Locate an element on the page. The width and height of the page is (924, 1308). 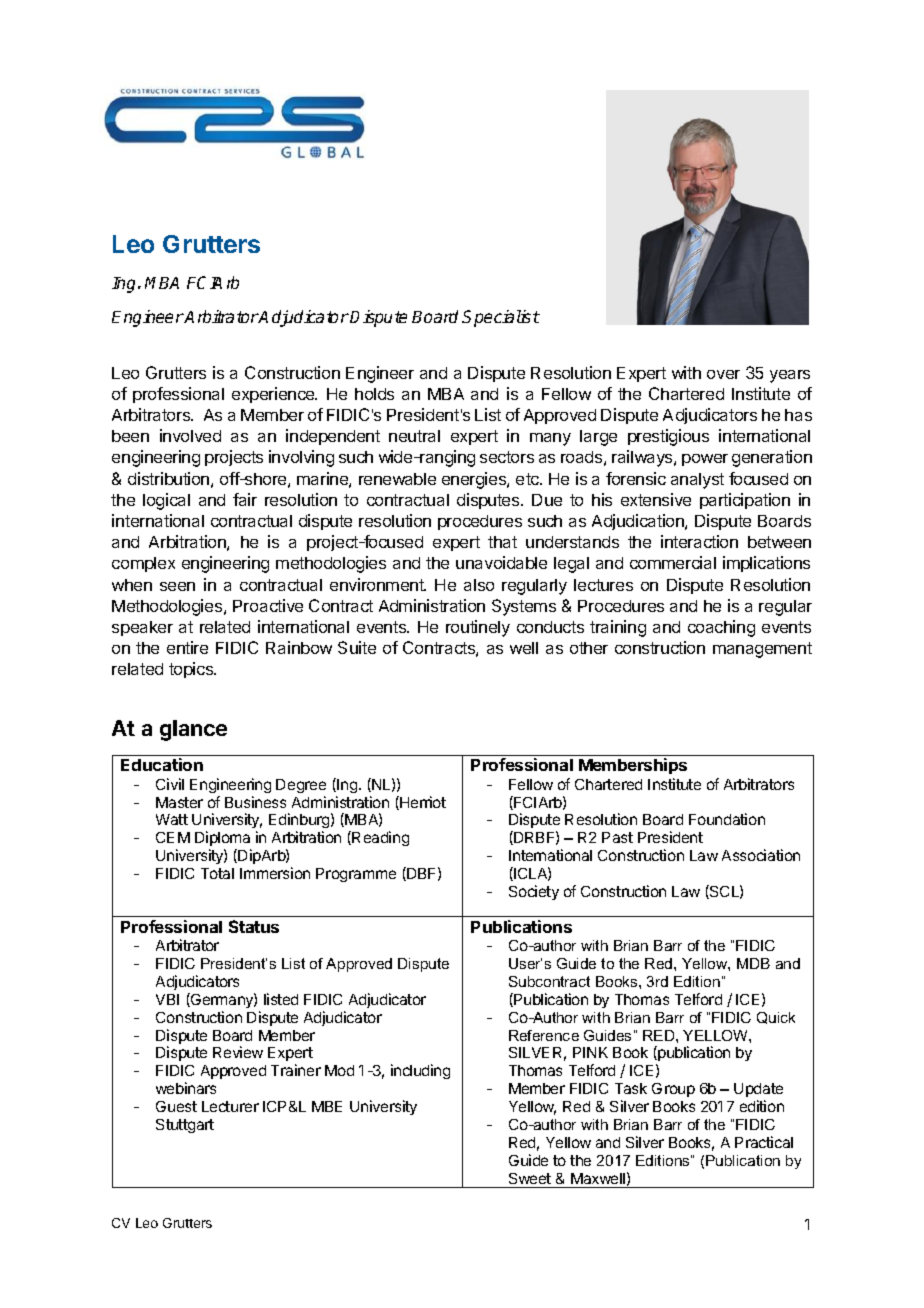
Civil is located at coordinates (170, 784).
